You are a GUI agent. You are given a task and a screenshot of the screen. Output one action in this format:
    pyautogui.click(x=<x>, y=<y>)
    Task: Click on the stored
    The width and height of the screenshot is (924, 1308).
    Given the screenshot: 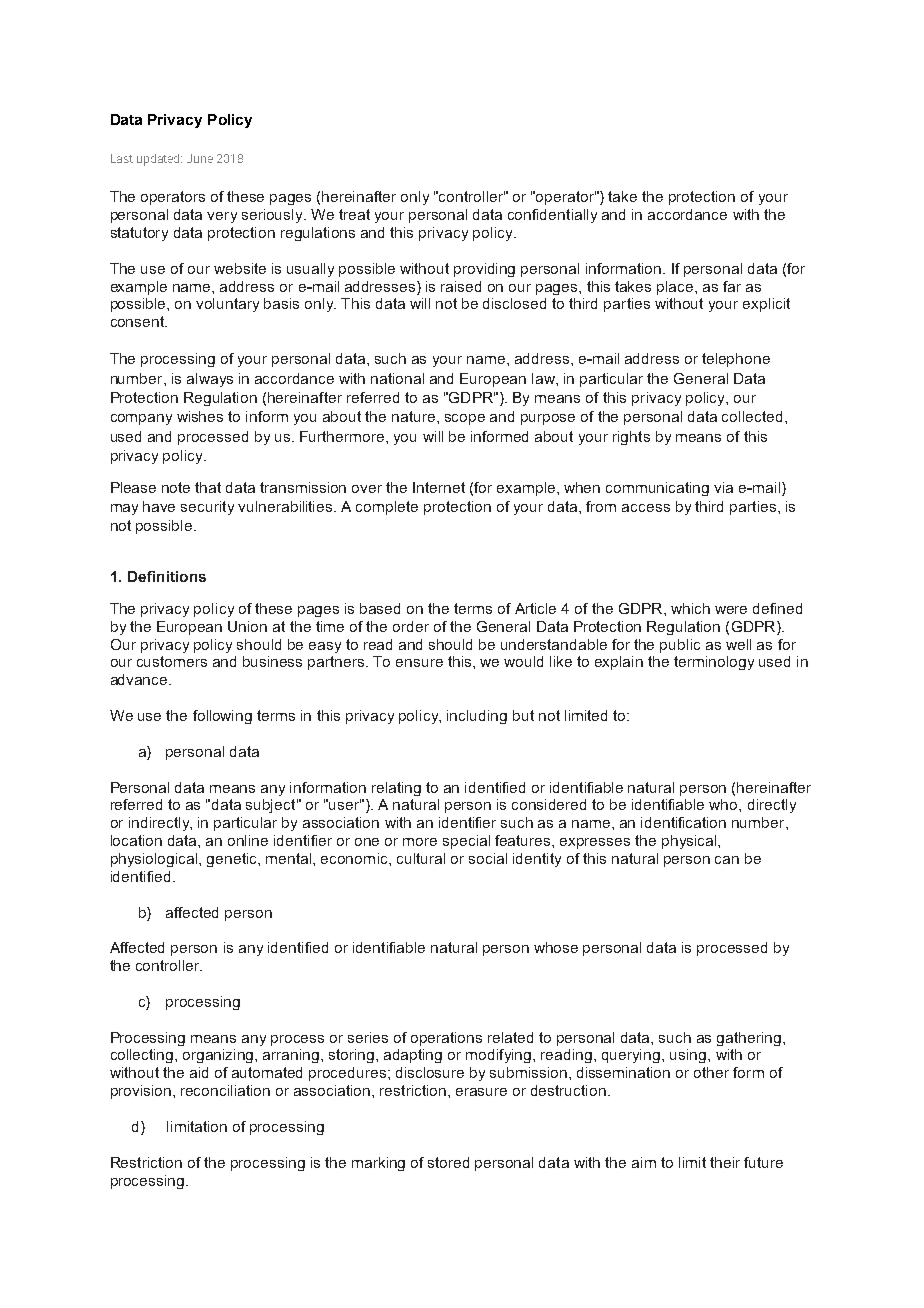 What is the action you would take?
    pyautogui.click(x=448, y=1162)
